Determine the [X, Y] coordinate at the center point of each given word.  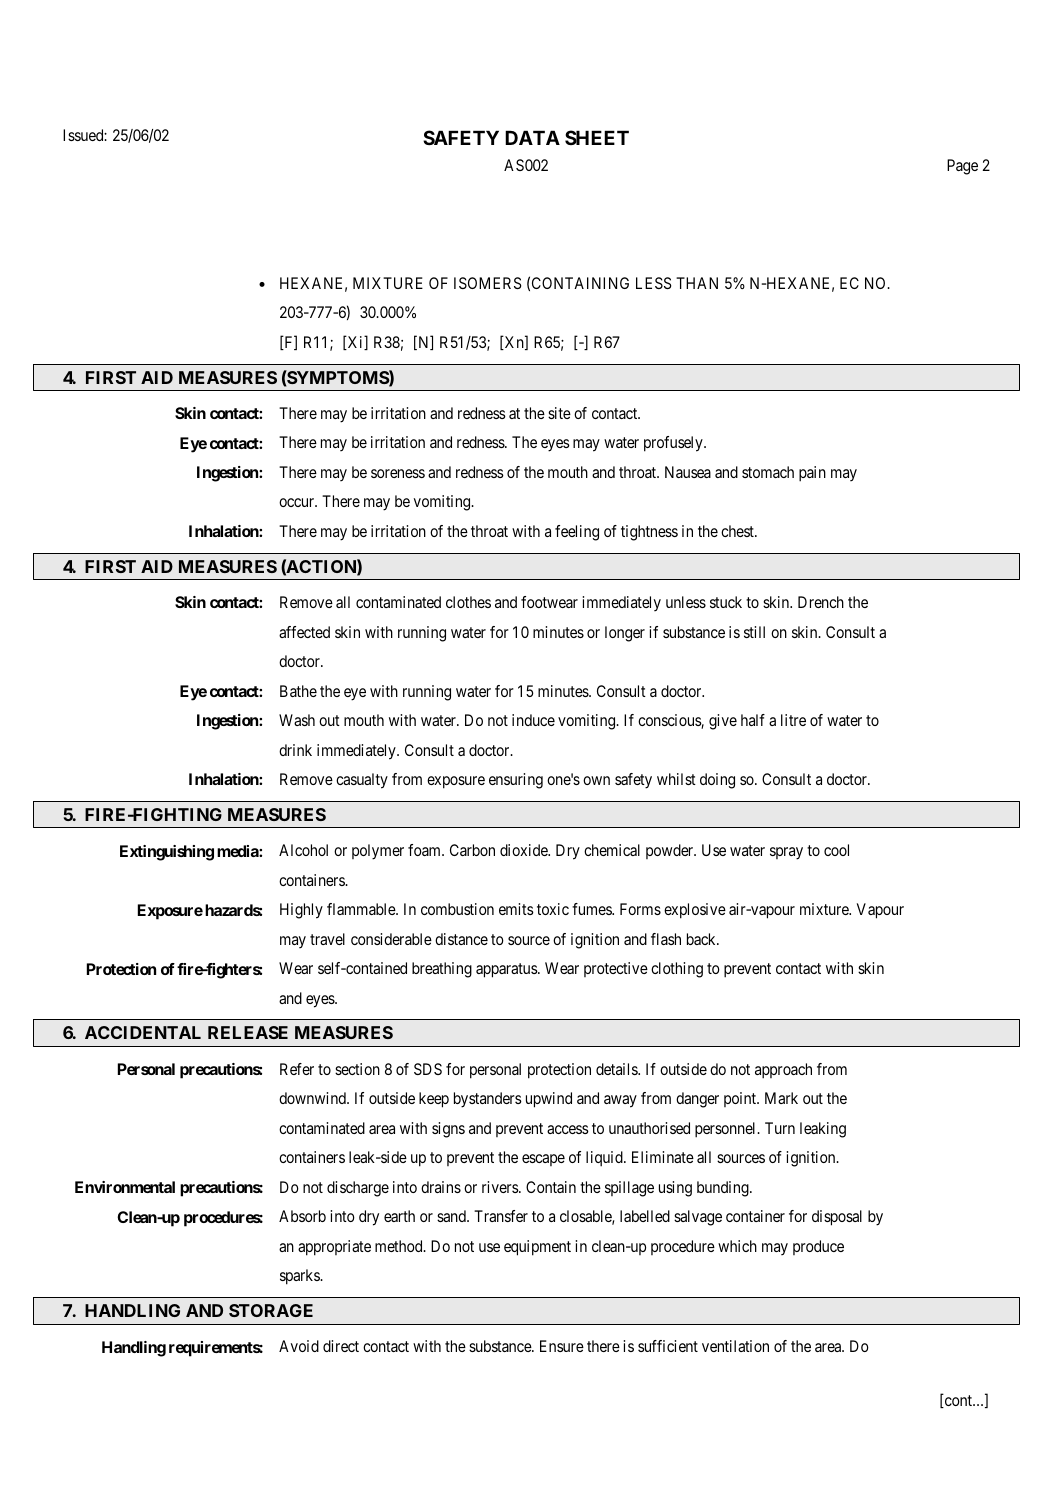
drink [295, 750]
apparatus [507, 970]
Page [962, 167]
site [559, 413]
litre [793, 720]
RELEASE [248, 1032]
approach [783, 1071]
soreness [398, 473]
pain [812, 474]
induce [533, 720]
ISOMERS [487, 283]
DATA [532, 137]
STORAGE [271, 1310]
